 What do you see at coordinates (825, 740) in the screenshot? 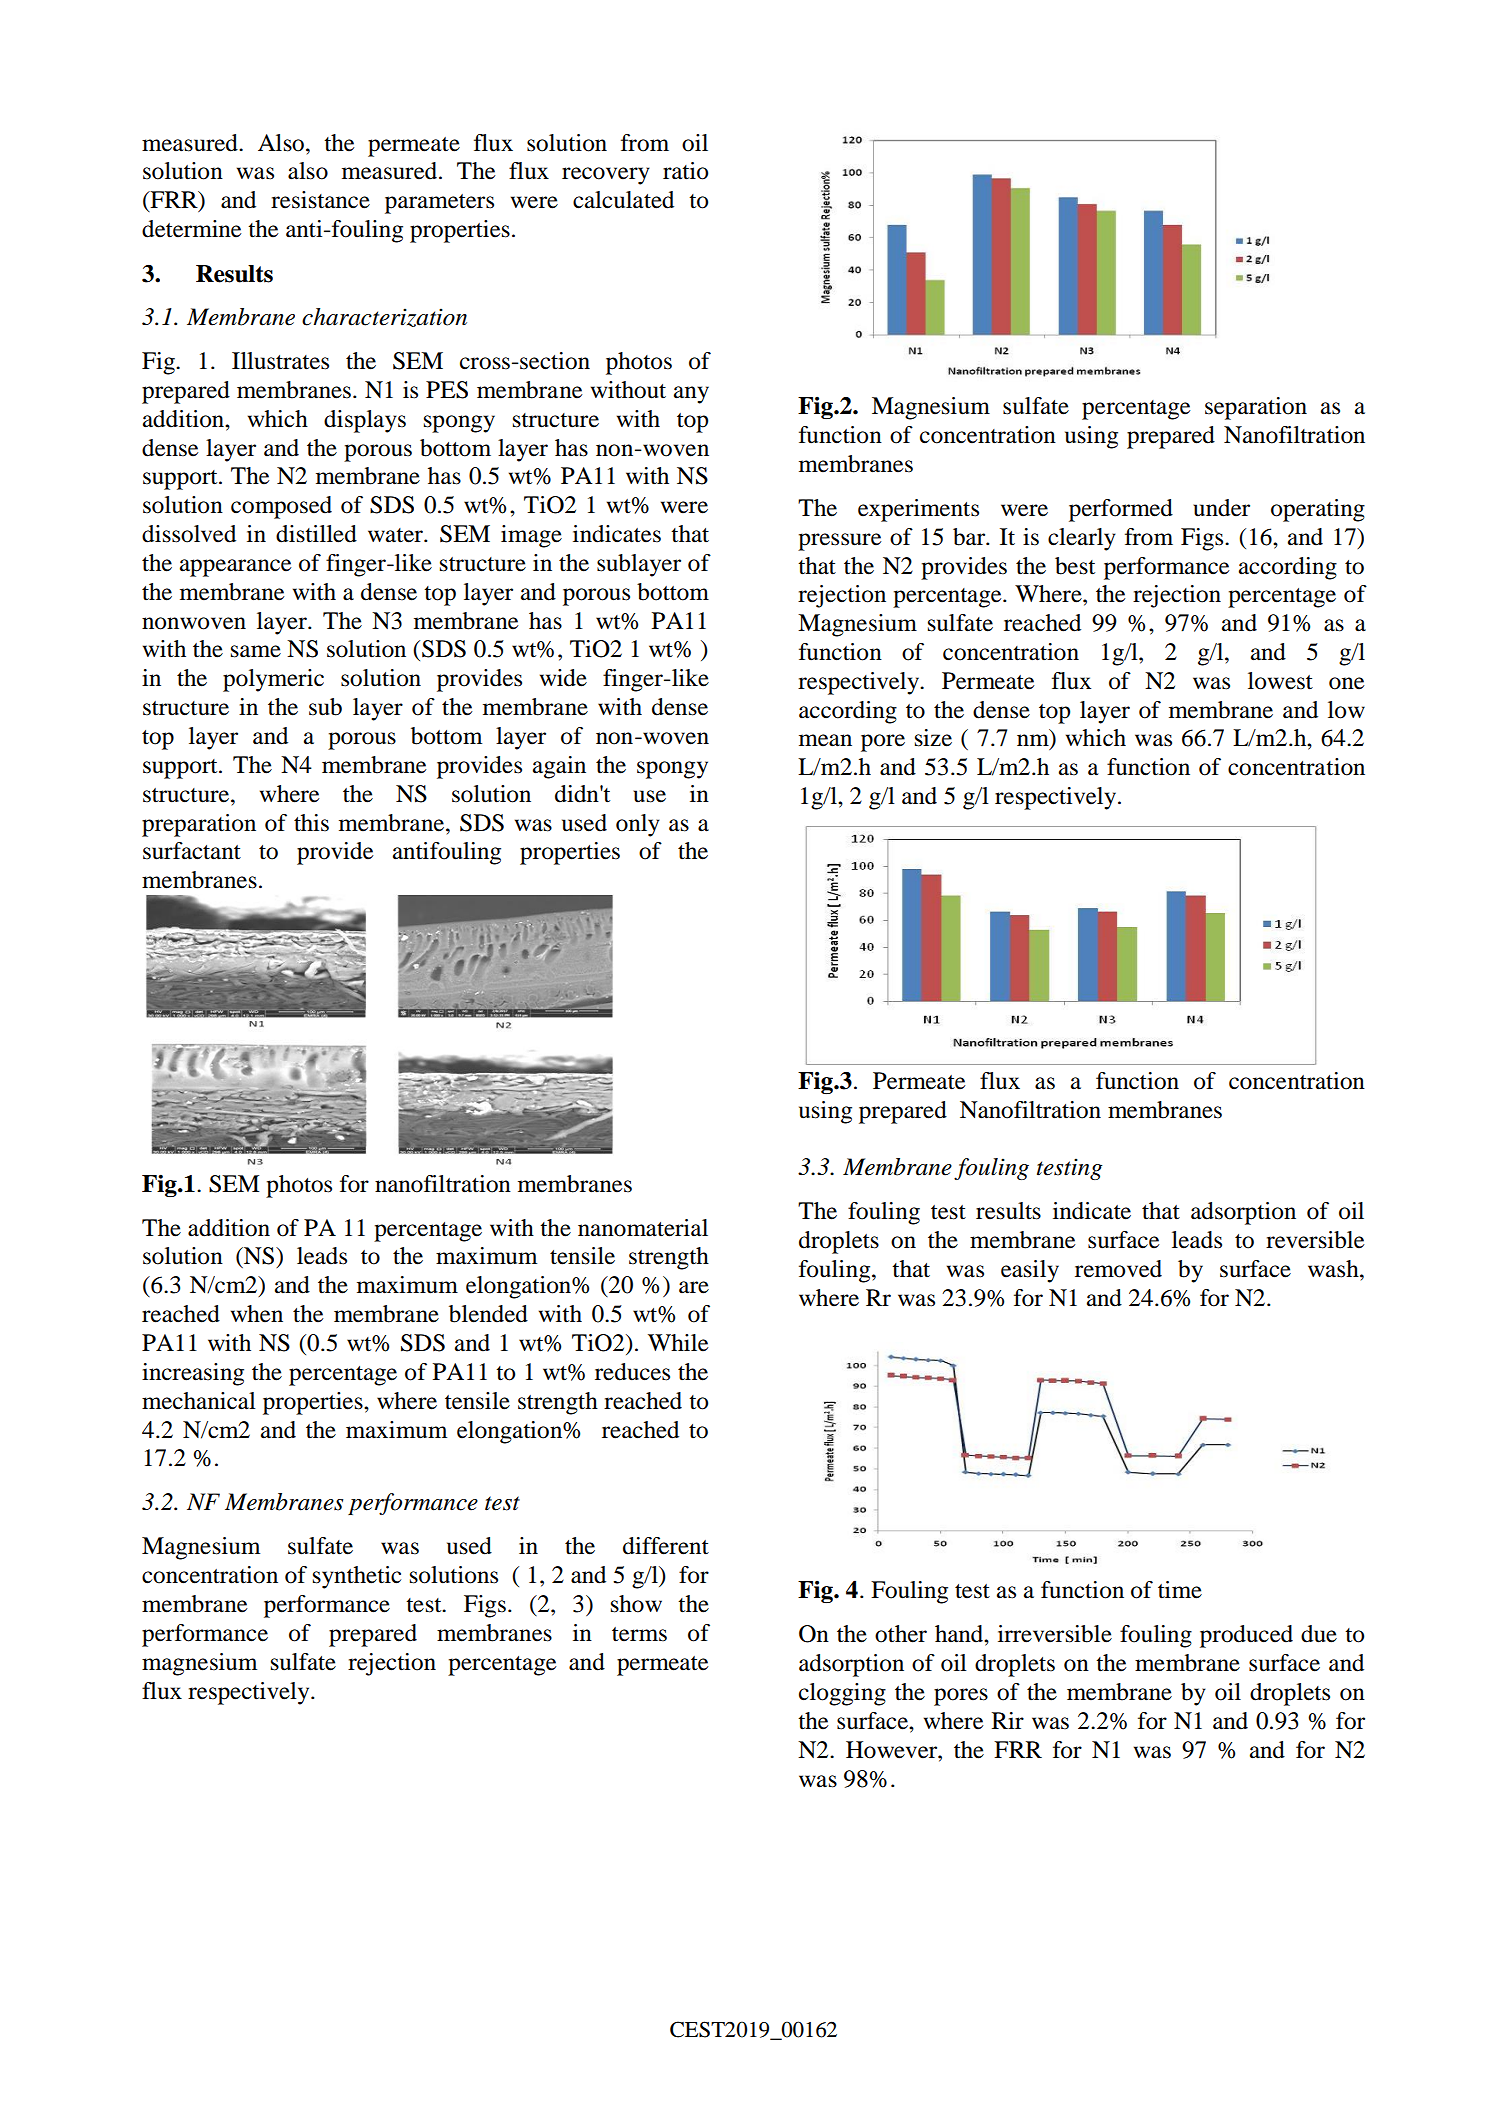
I see `mean` at bounding box center [825, 740].
